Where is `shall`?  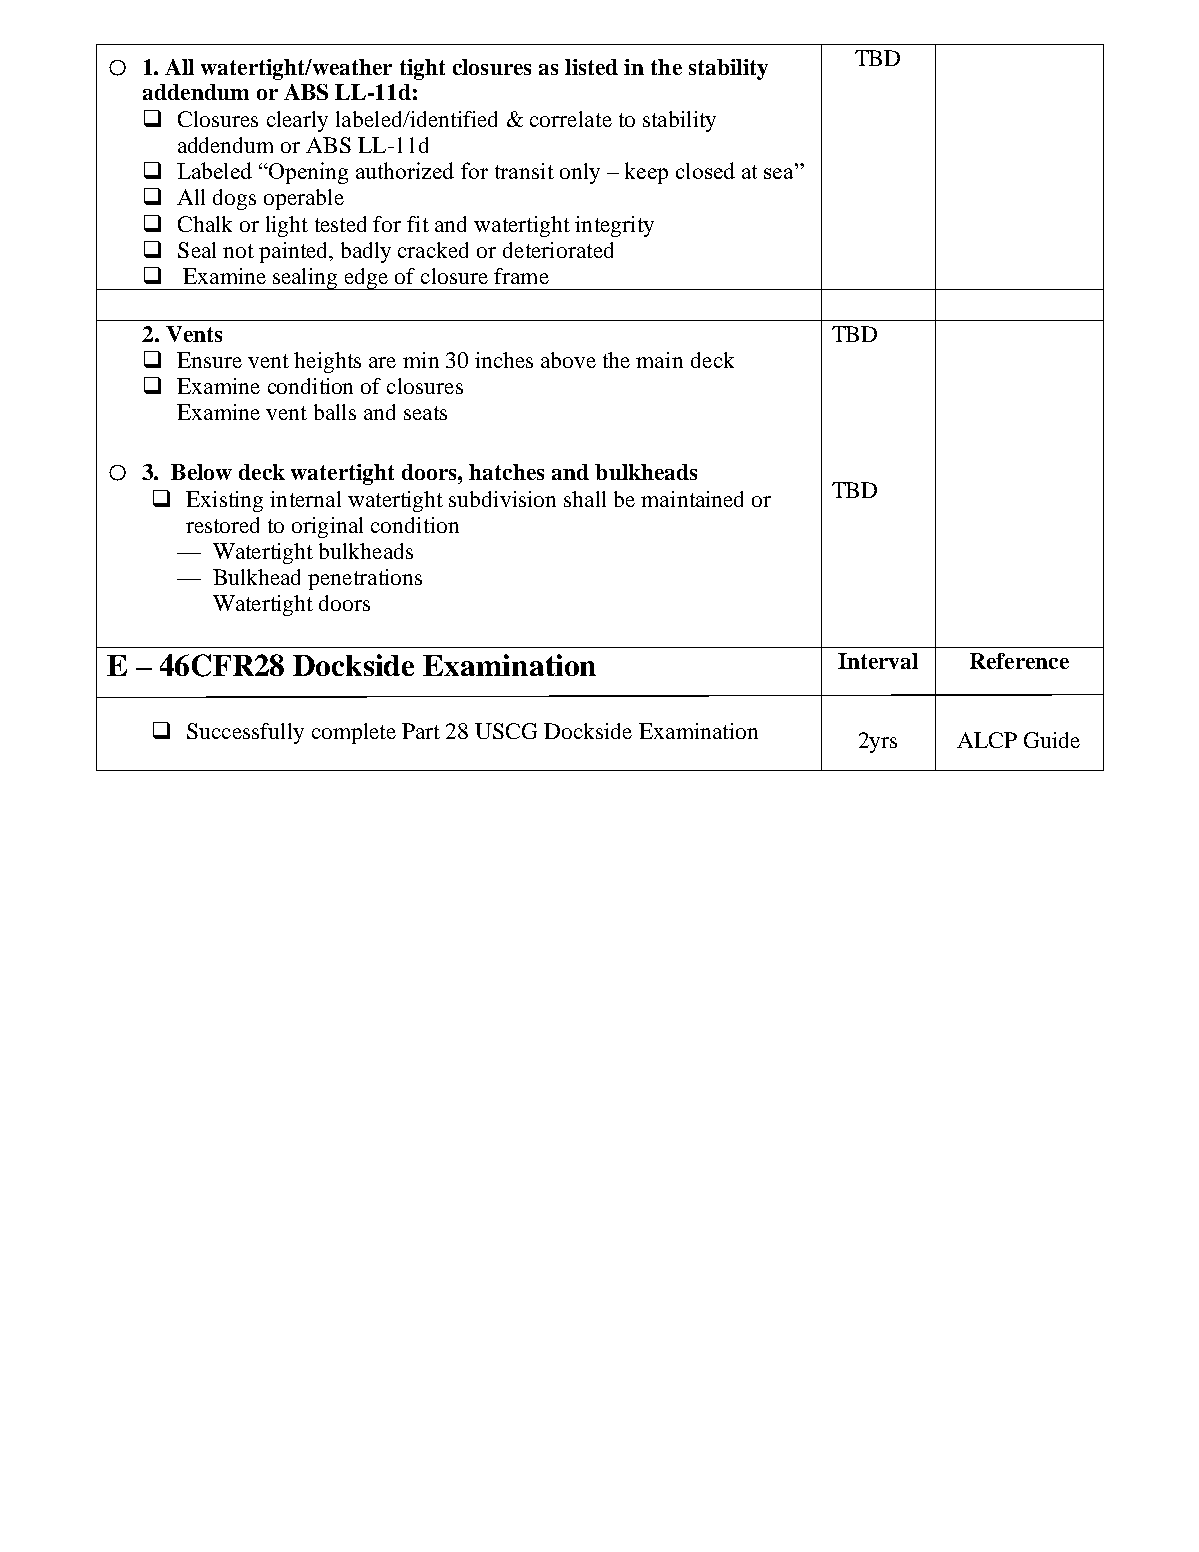 shall is located at coordinates (585, 499).
